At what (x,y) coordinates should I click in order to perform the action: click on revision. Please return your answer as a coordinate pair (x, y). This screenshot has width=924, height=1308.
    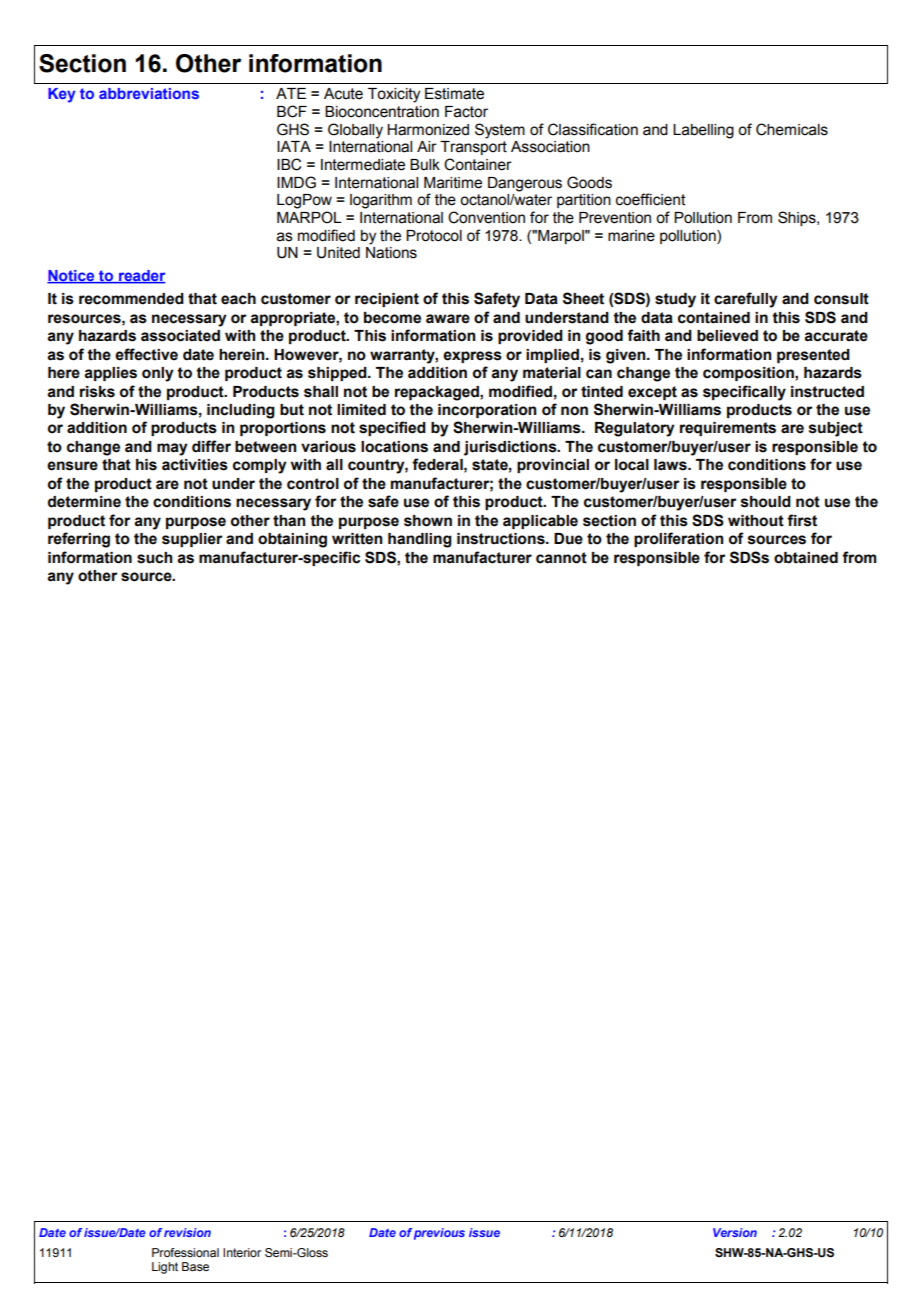
    Looking at the image, I should click on (187, 1232).
